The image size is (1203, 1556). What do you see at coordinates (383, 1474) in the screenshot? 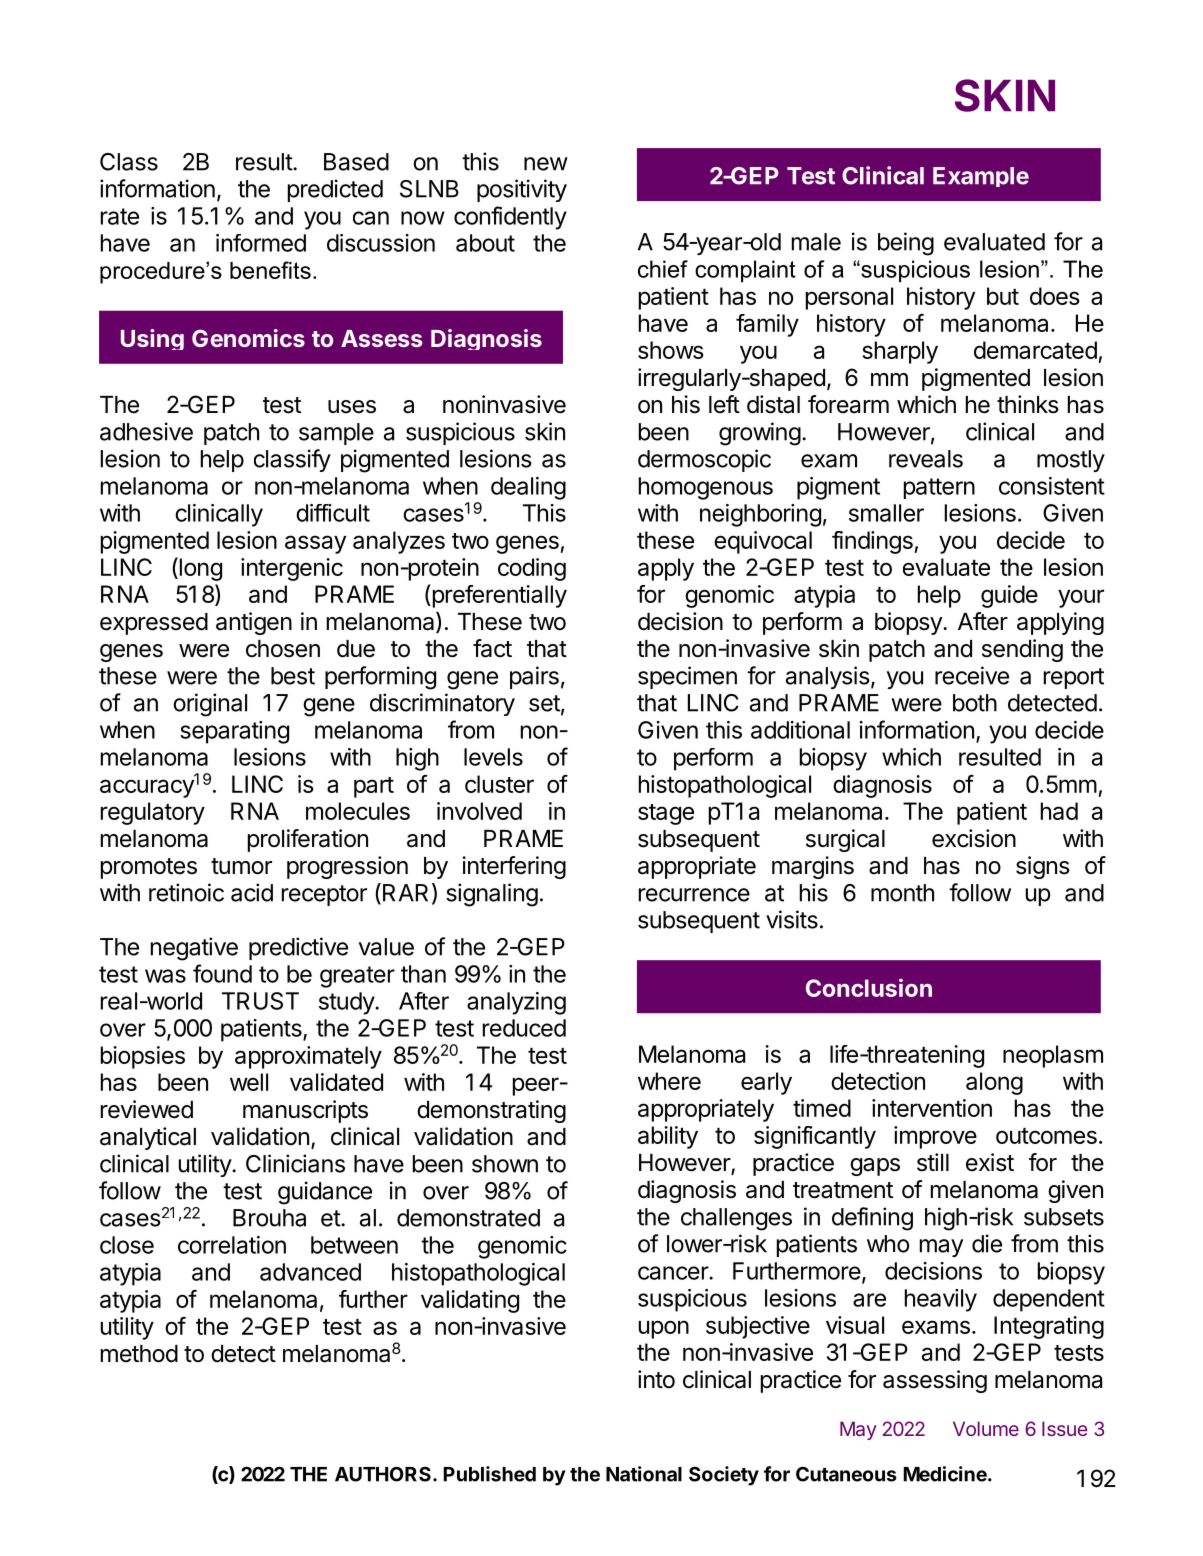
I see `AUTHORS` at bounding box center [383, 1474].
